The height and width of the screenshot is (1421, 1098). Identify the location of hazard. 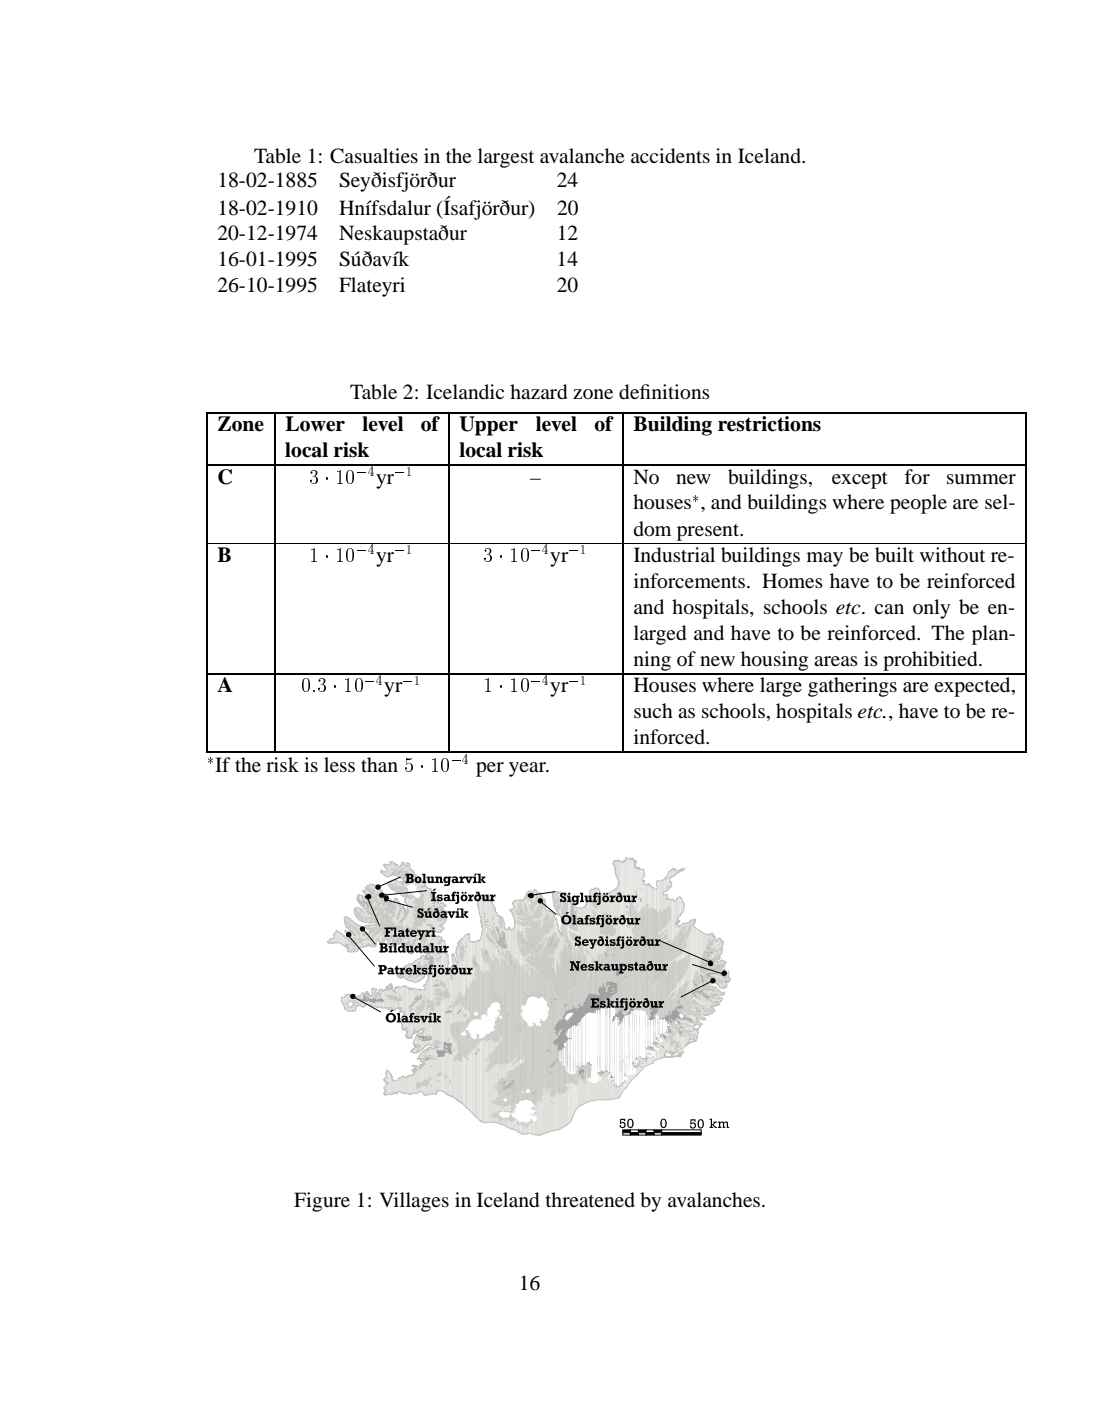
(538, 392).
